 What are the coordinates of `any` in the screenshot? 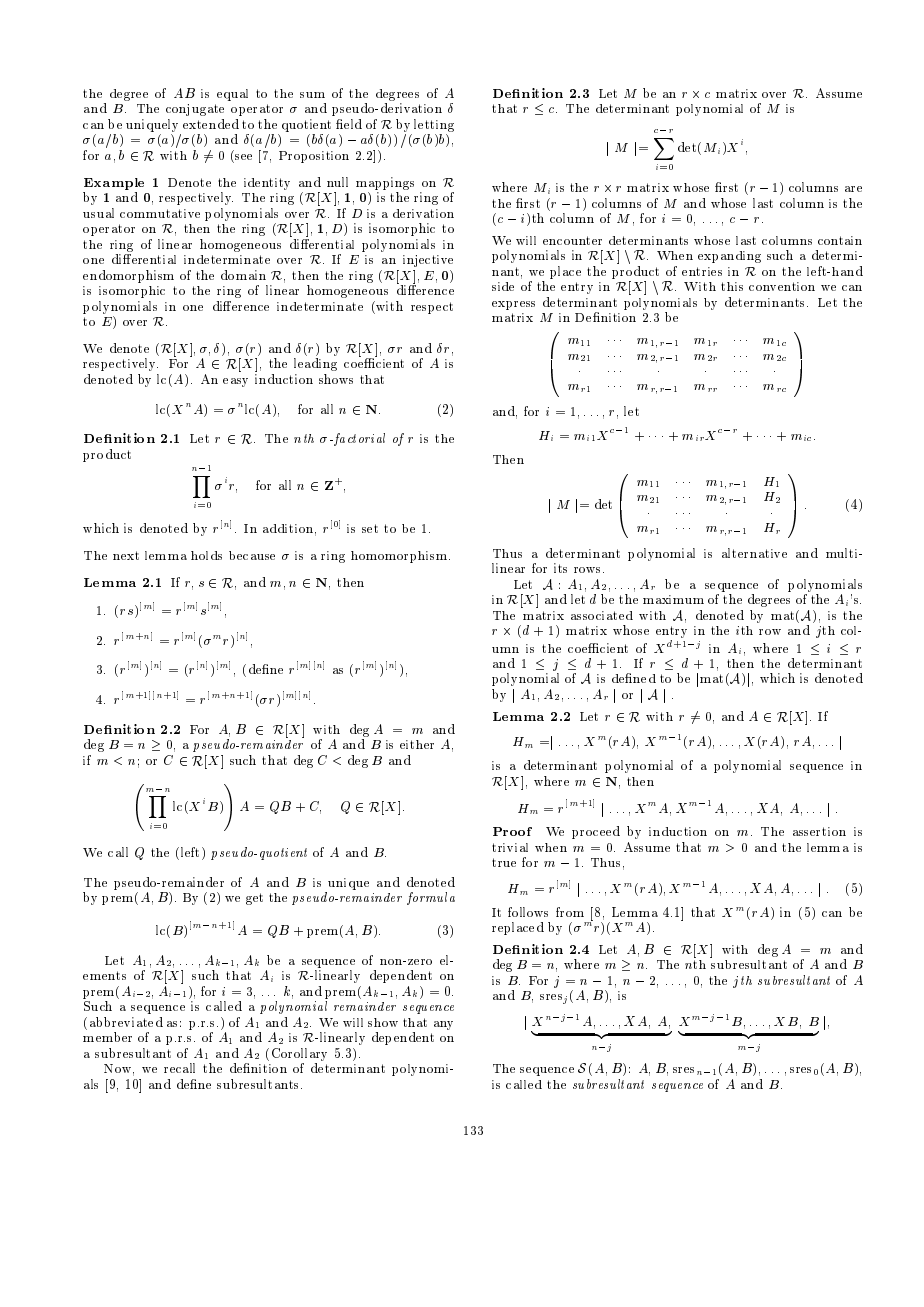 It's located at (443, 1025).
